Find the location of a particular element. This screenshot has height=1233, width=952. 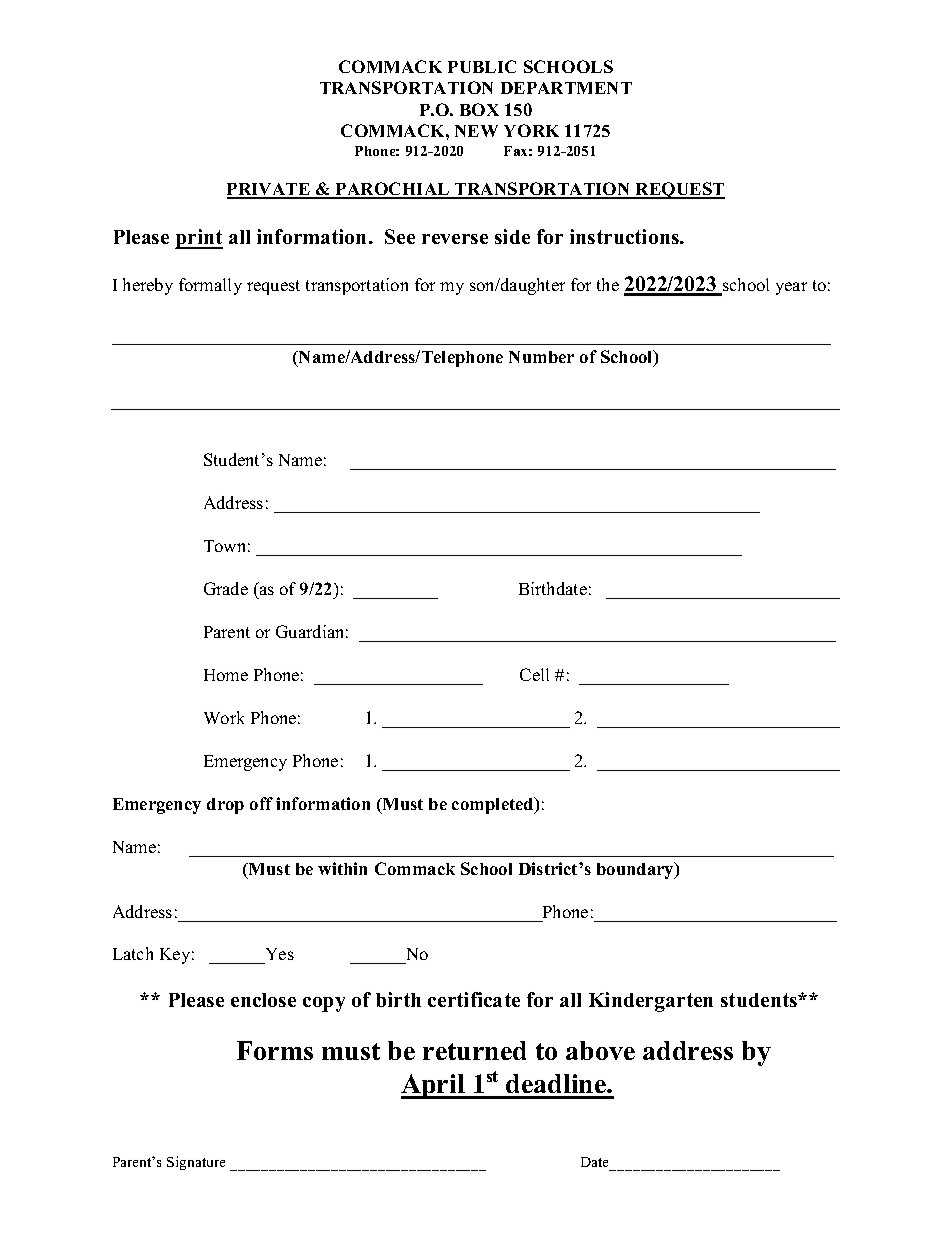

Cell is located at coordinates (534, 674).
